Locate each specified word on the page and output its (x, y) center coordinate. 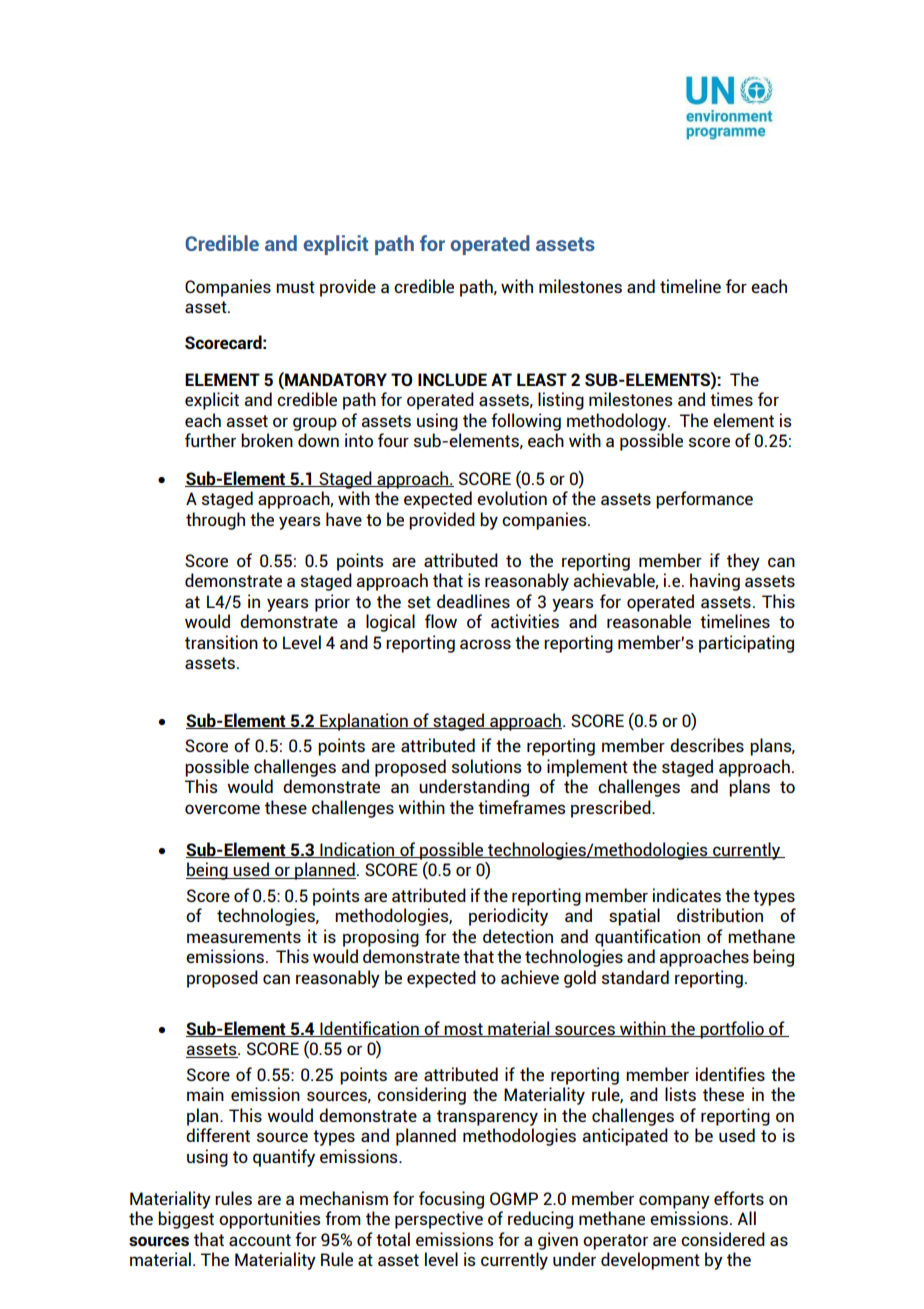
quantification (647, 938)
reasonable (649, 621)
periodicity (508, 917)
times (731, 399)
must (295, 287)
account (260, 1240)
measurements (244, 937)
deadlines (473, 601)
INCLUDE (452, 379)
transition (221, 642)
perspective (439, 1220)
